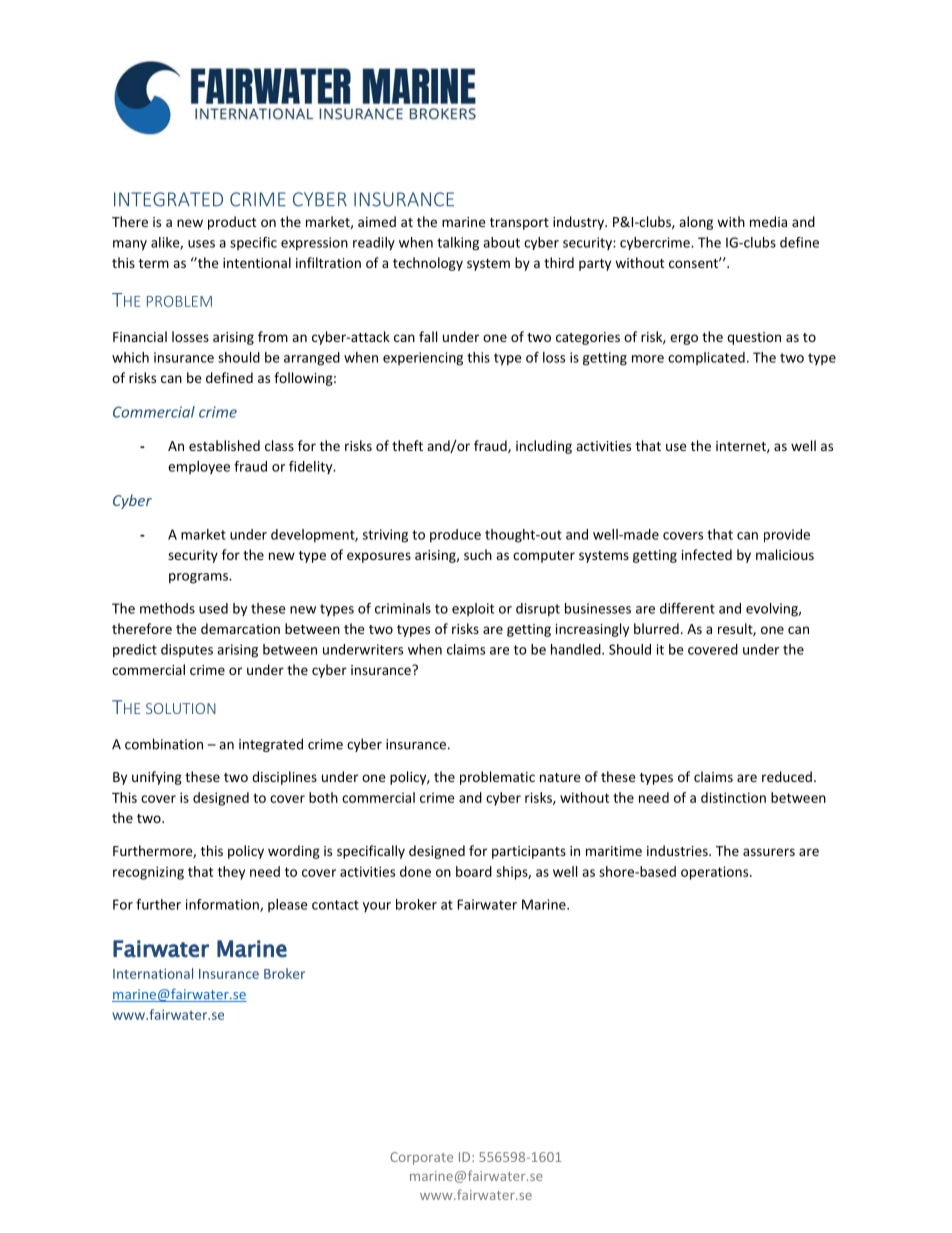 This screenshot has height=1233, width=952. Describe the element at coordinates (458, 244) in the screenshot. I see `talking` at that location.
